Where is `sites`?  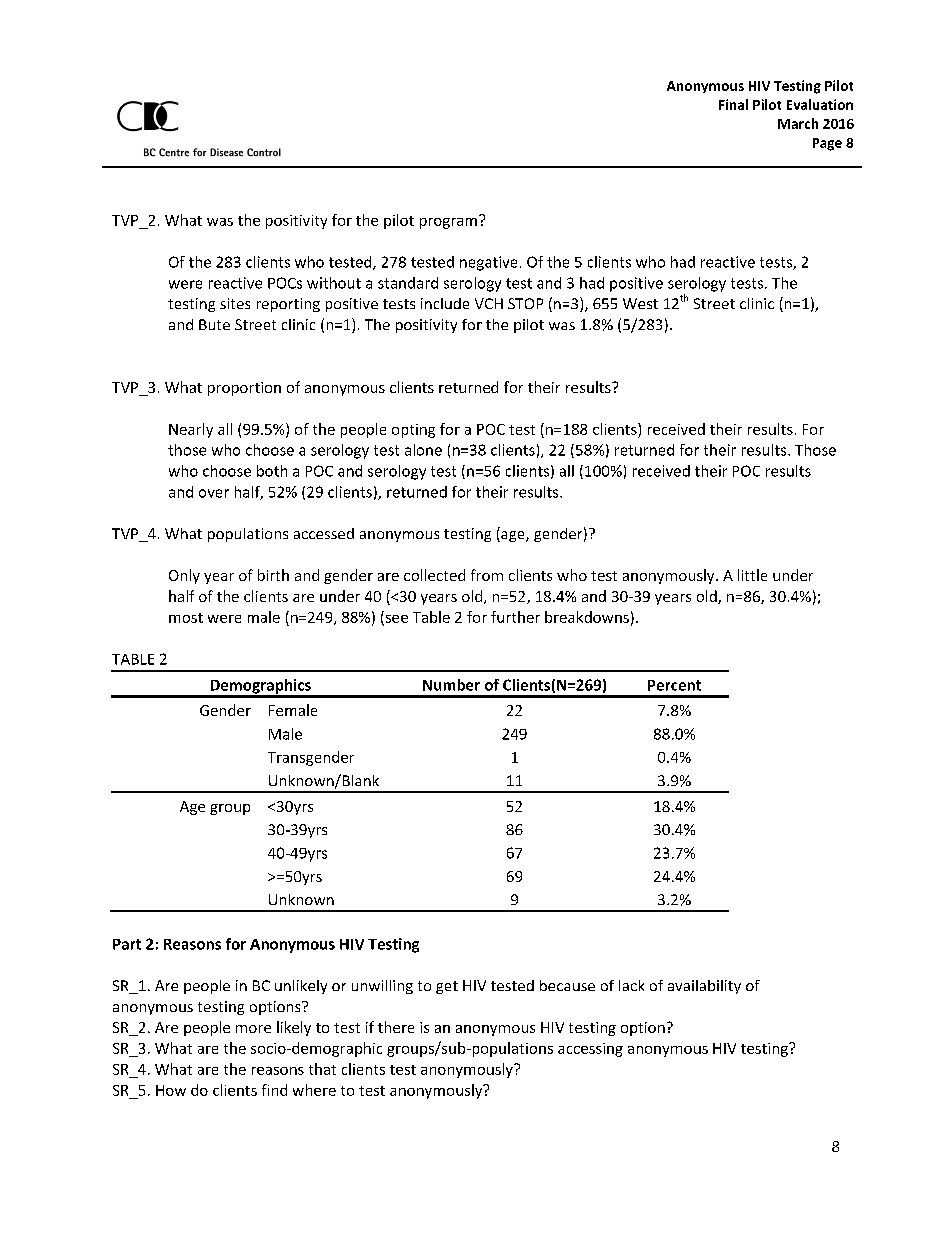
sites is located at coordinates (235, 303).
